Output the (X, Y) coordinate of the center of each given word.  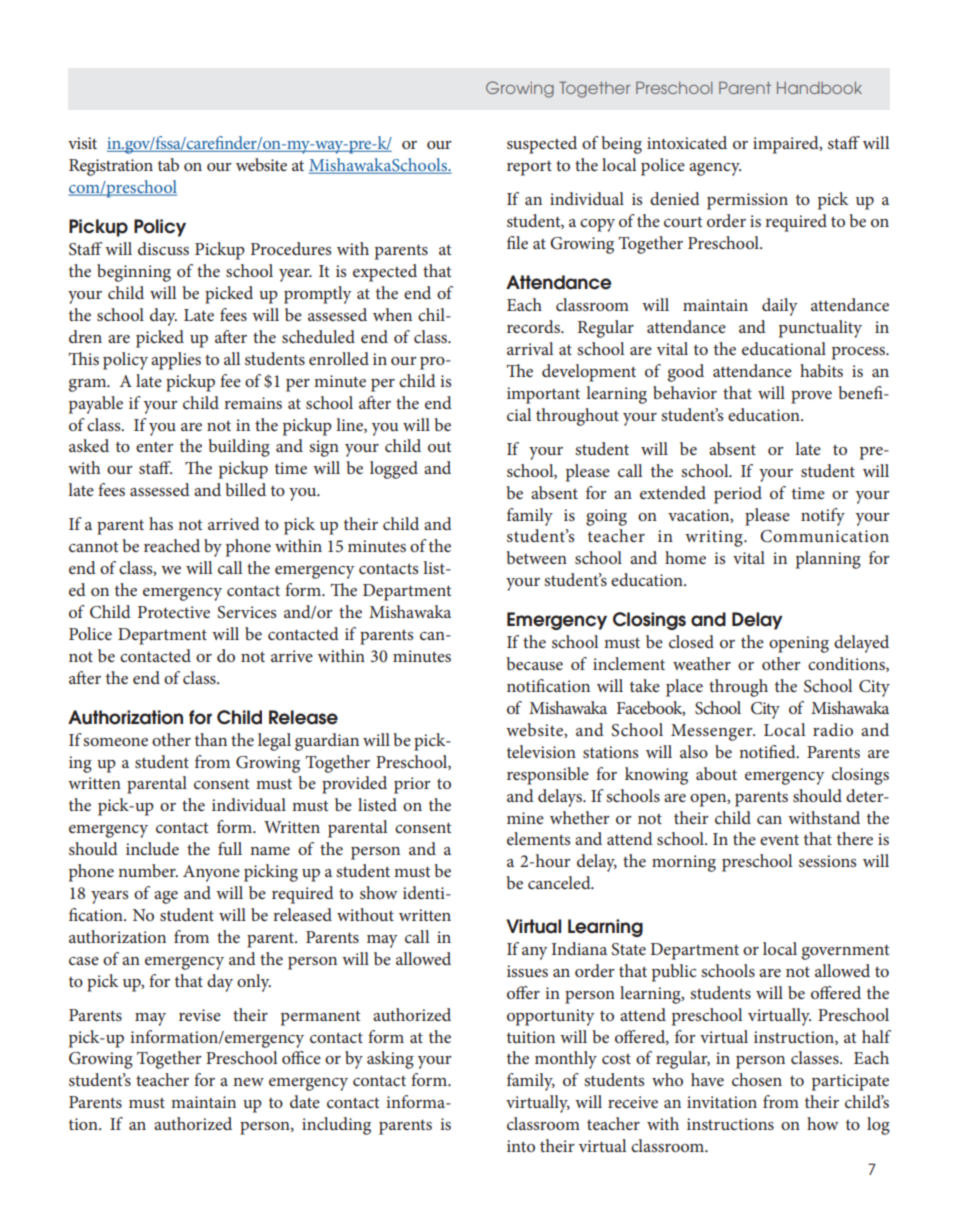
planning (828, 560)
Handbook (819, 88)
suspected (542, 145)
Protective (174, 612)
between (536, 557)
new (248, 1082)
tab (168, 164)
